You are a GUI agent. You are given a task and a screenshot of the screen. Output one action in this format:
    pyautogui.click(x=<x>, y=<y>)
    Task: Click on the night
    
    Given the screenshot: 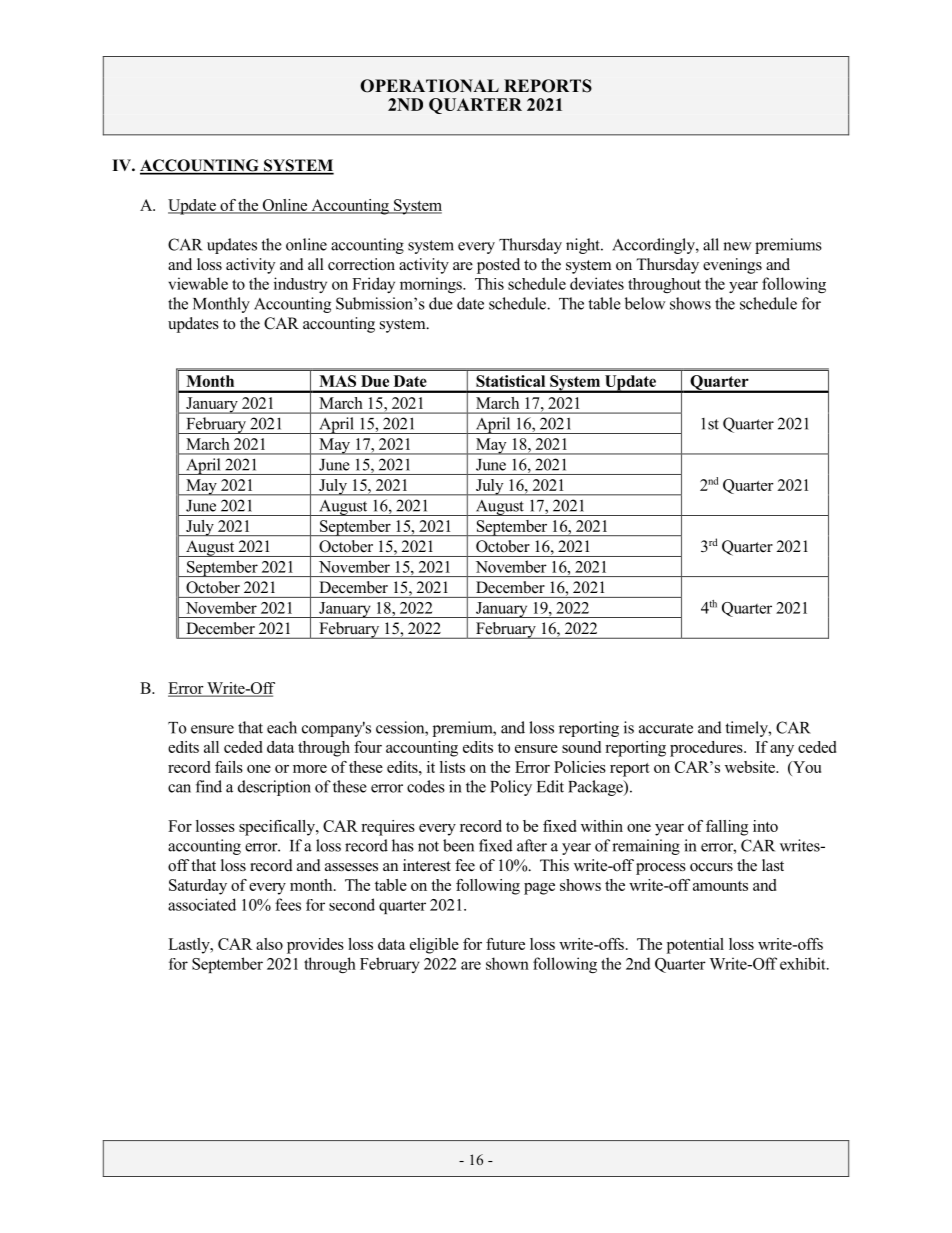 What is the action you would take?
    pyautogui.click(x=584, y=246)
